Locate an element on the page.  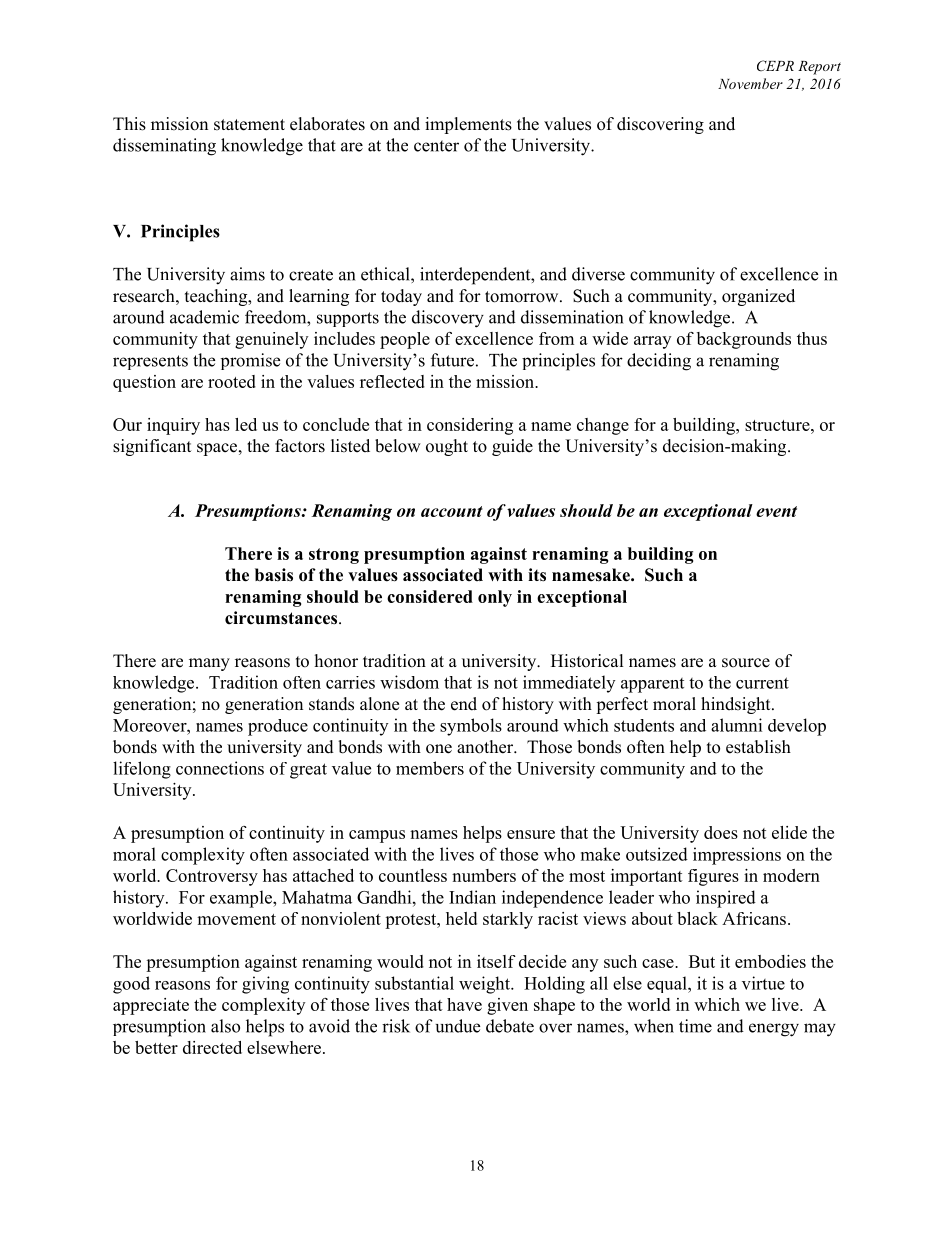
statement is located at coordinates (249, 125).
